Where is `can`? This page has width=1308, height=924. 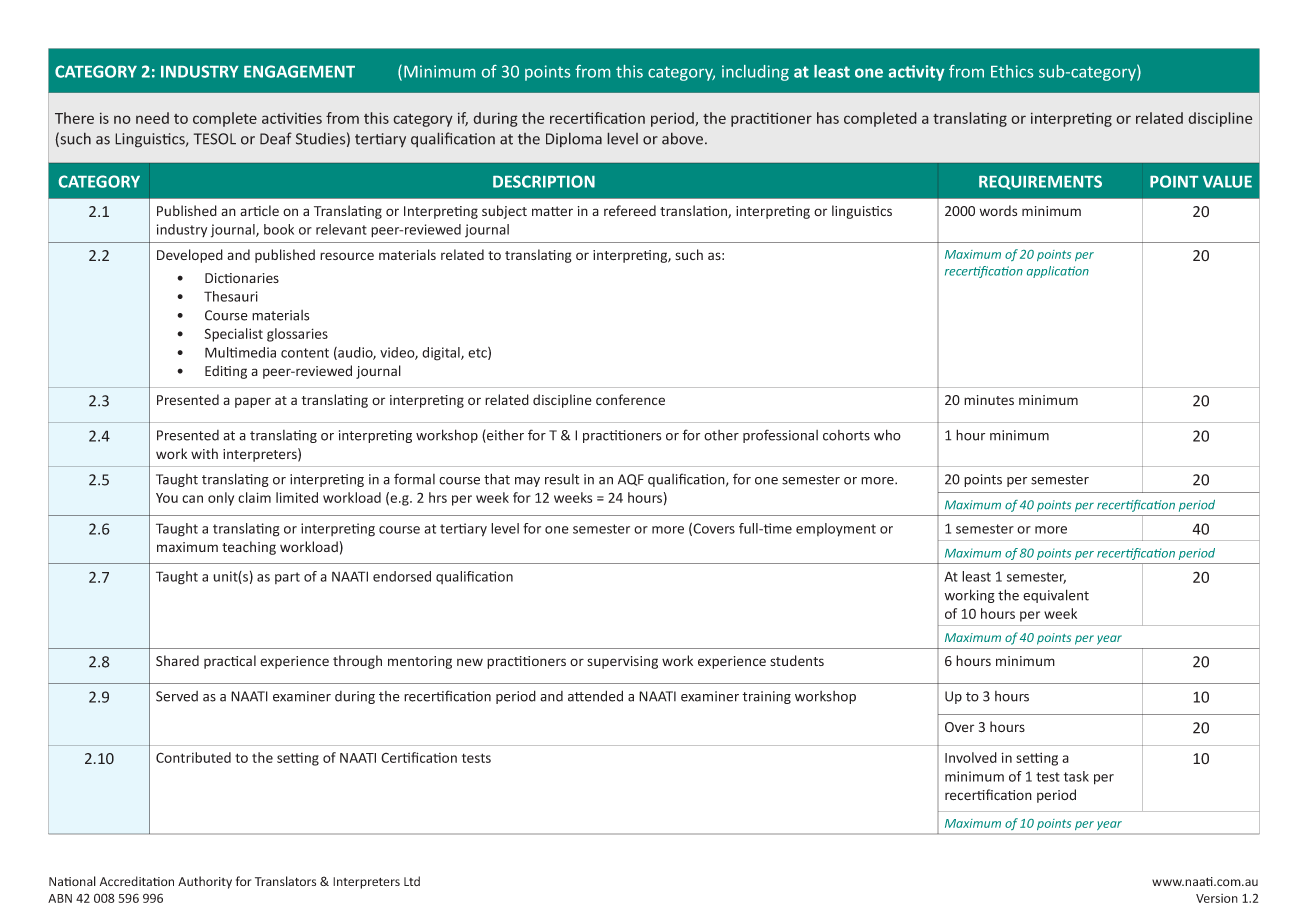
can is located at coordinates (192, 499).
